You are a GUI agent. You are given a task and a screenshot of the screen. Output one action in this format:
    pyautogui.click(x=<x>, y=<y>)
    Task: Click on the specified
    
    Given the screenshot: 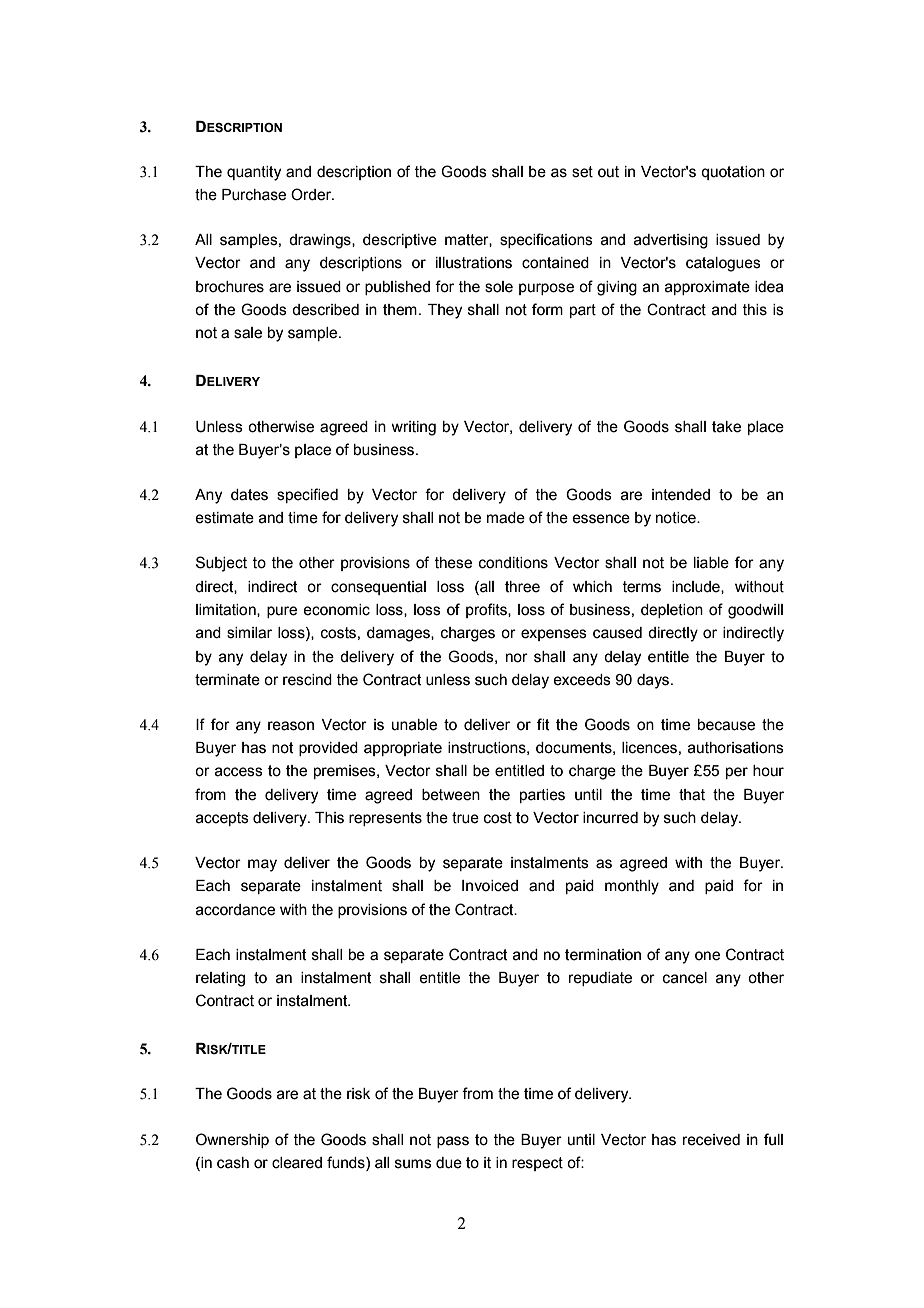 What is the action you would take?
    pyautogui.click(x=307, y=495)
